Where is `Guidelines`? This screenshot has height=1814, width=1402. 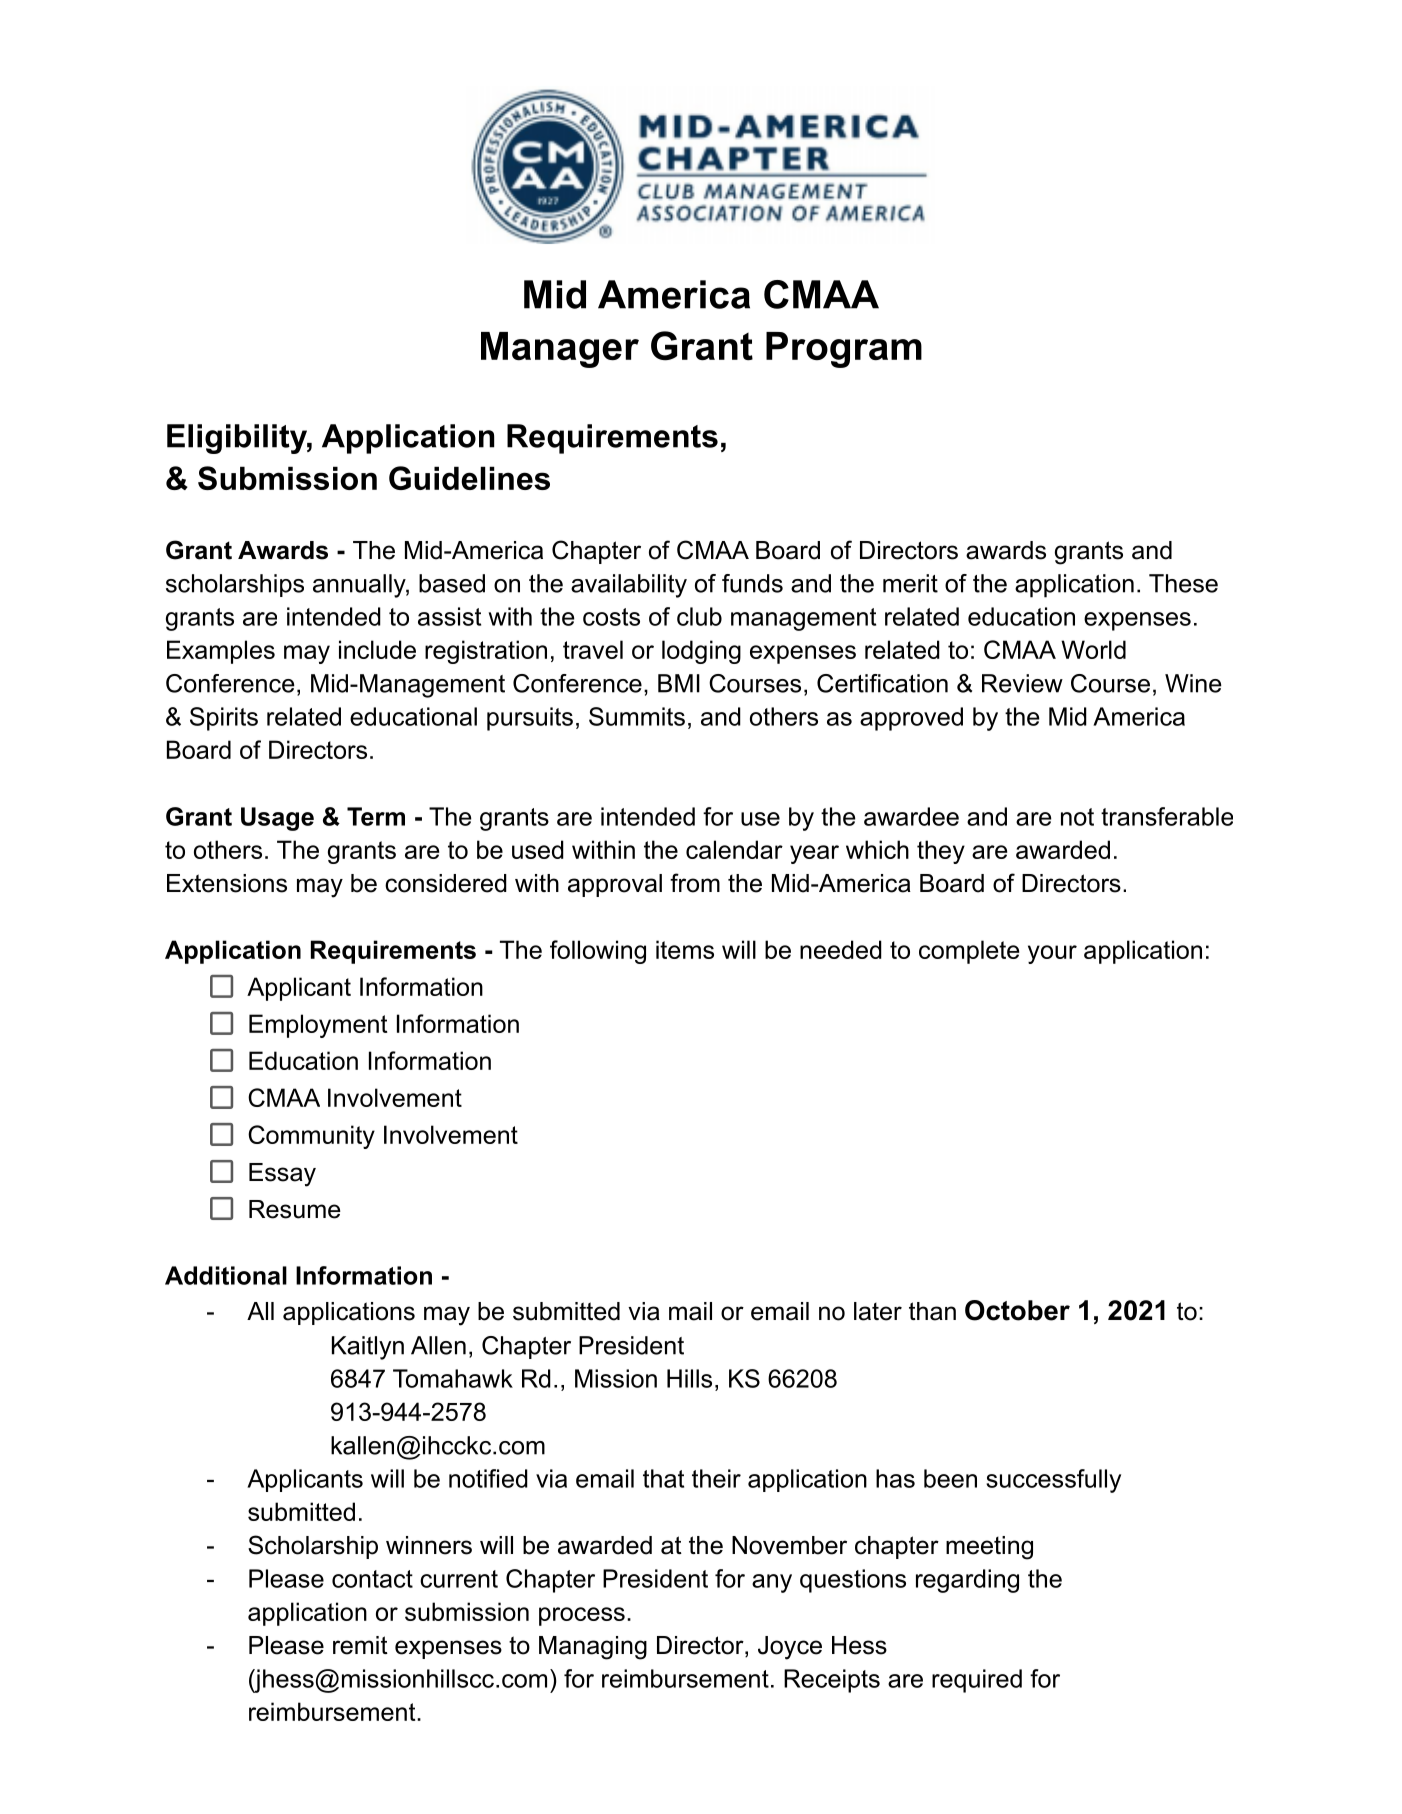
Guidelines is located at coordinates (469, 478).
